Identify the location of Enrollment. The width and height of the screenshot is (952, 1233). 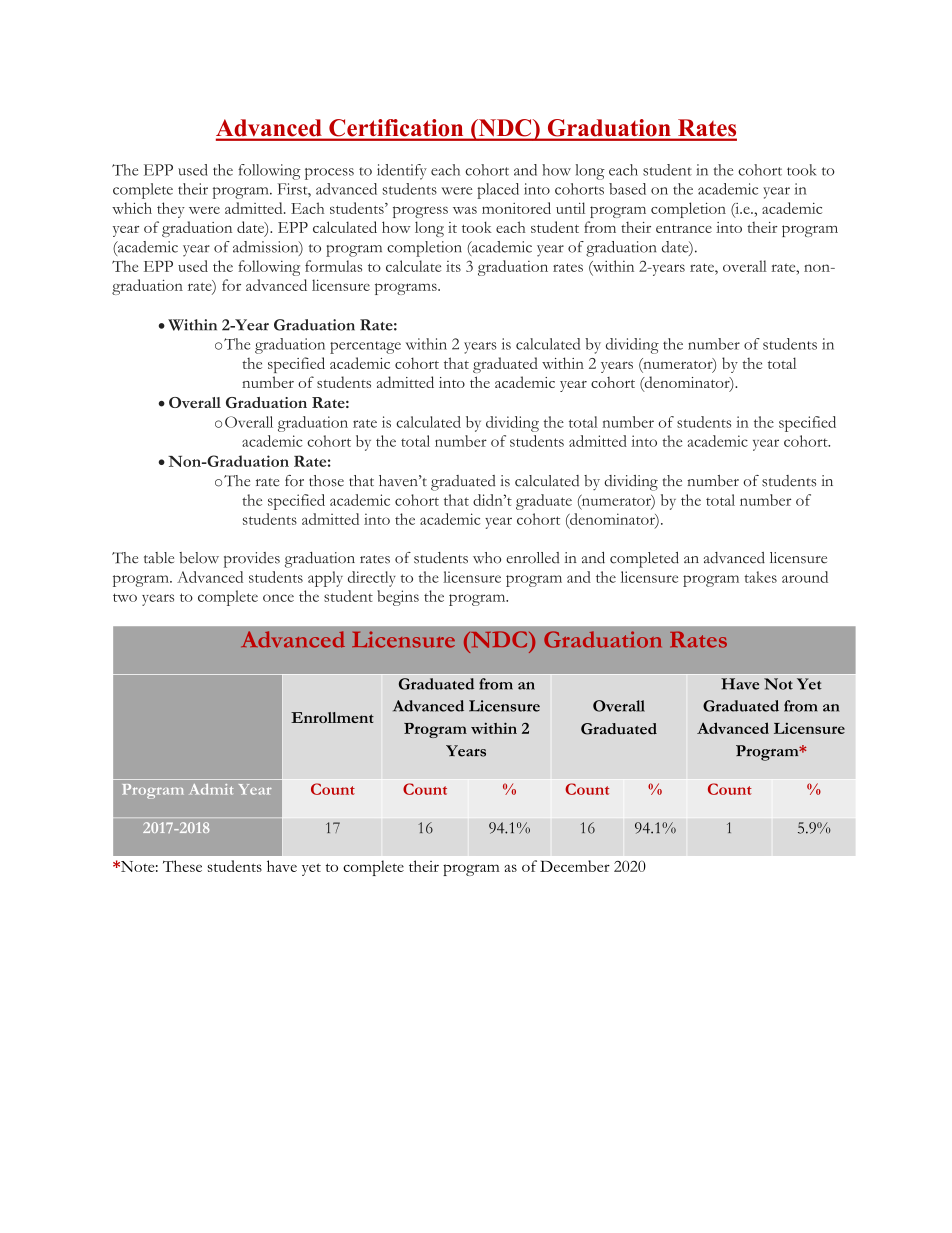
(332, 717).
